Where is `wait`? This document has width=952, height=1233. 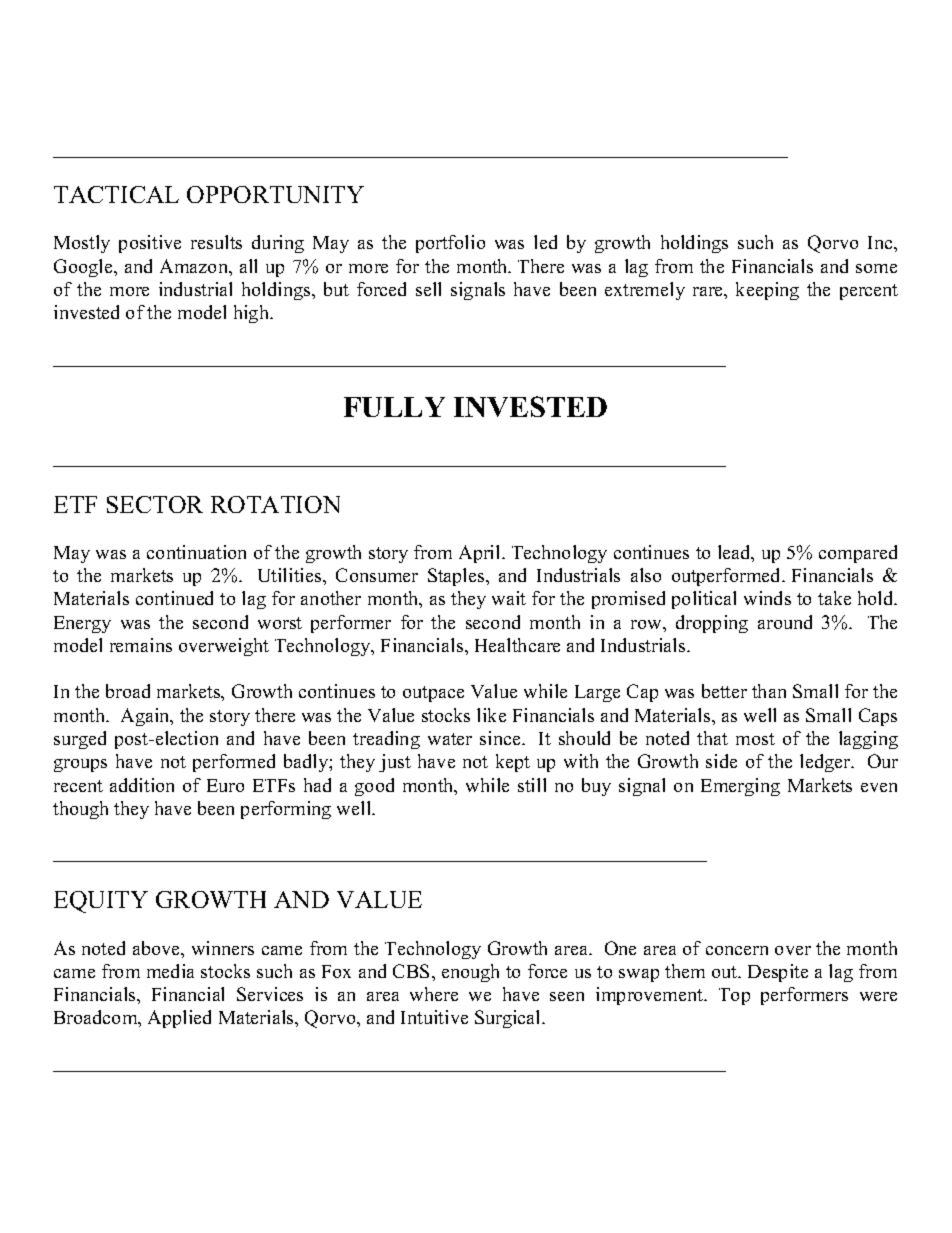
wait is located at coordinates (509, 598).
